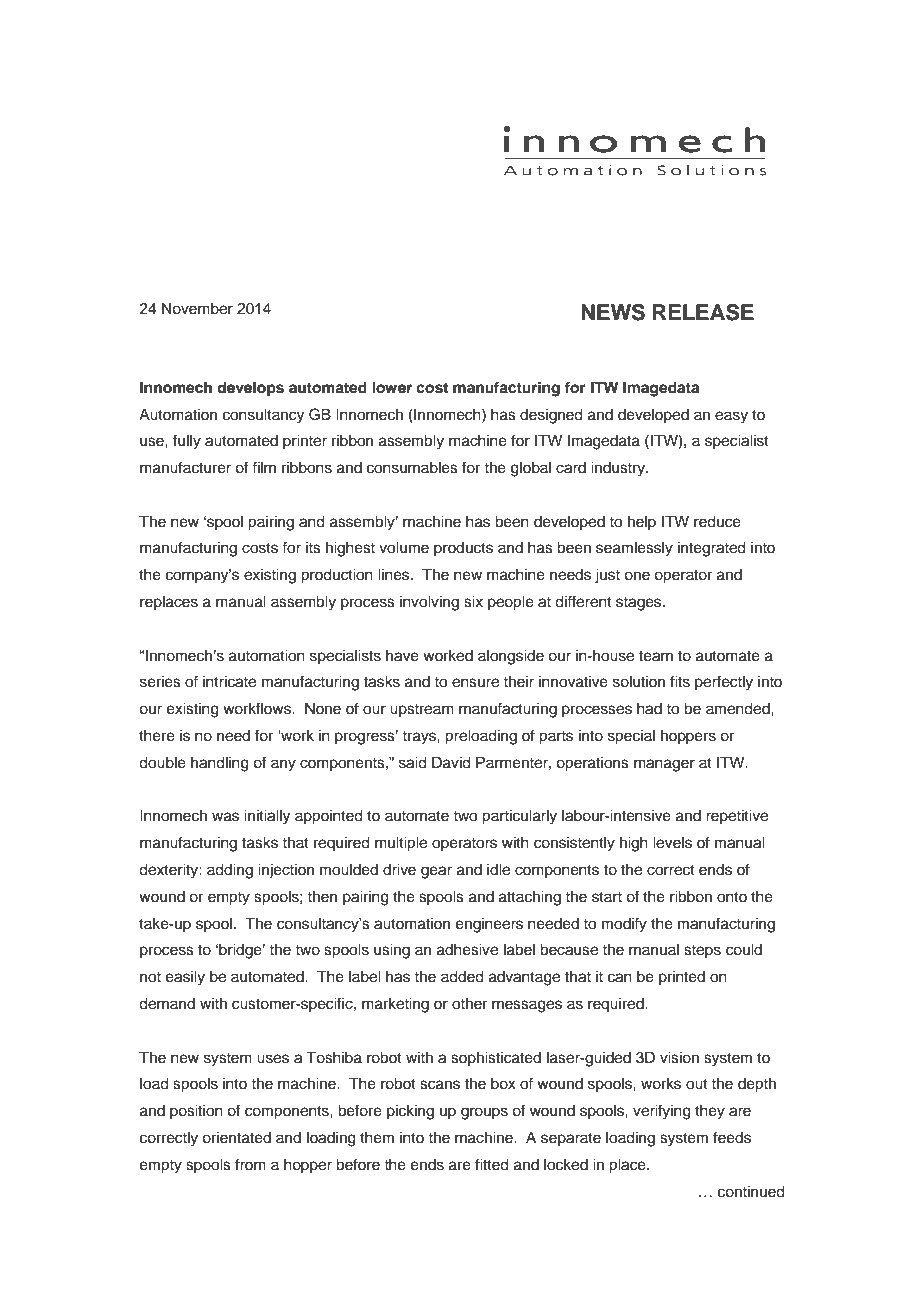  Describe the element at coordinates (732, 897) in the image. I see `onto` at that location.
